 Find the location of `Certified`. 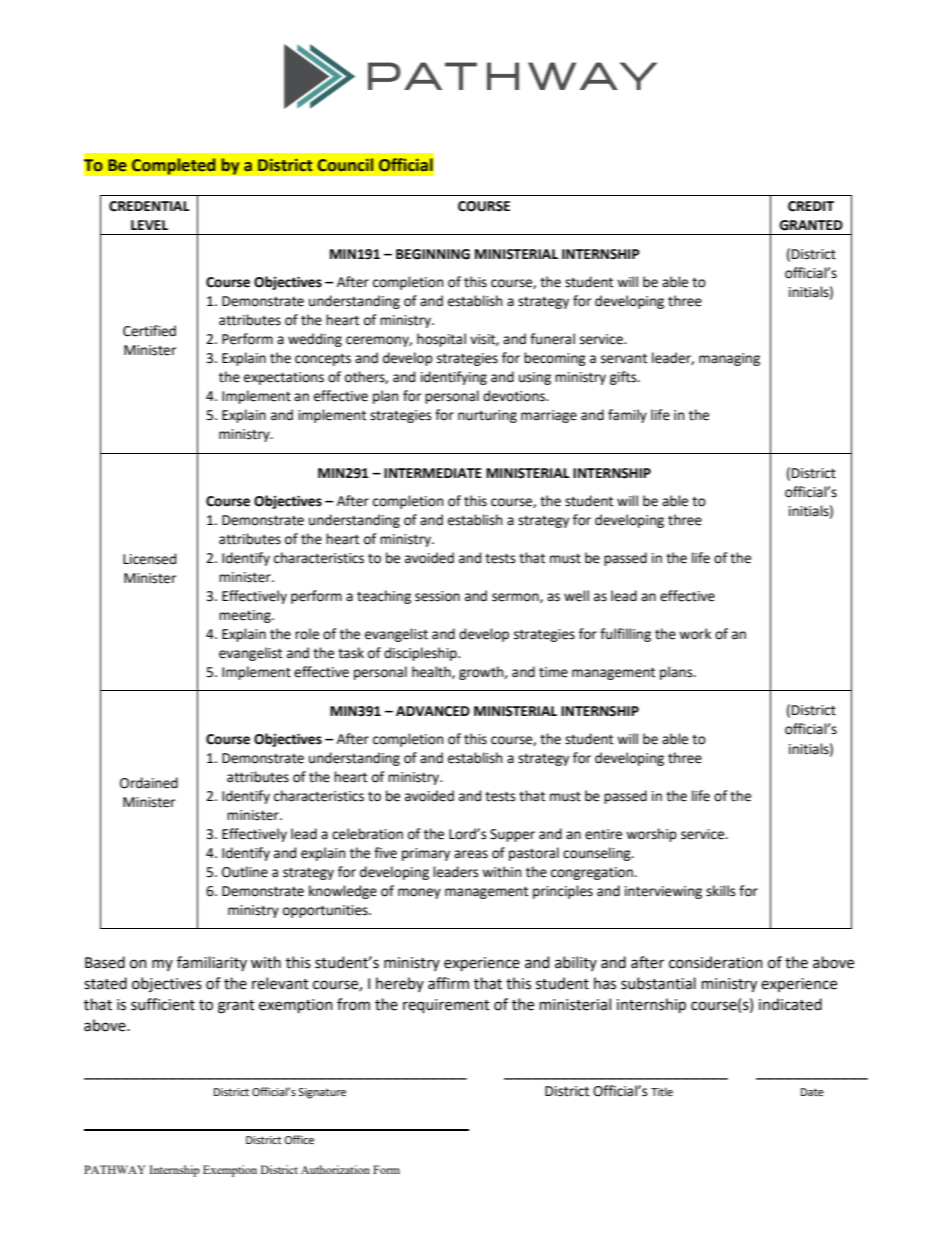

Certified is located at coordinates (149, 331).
